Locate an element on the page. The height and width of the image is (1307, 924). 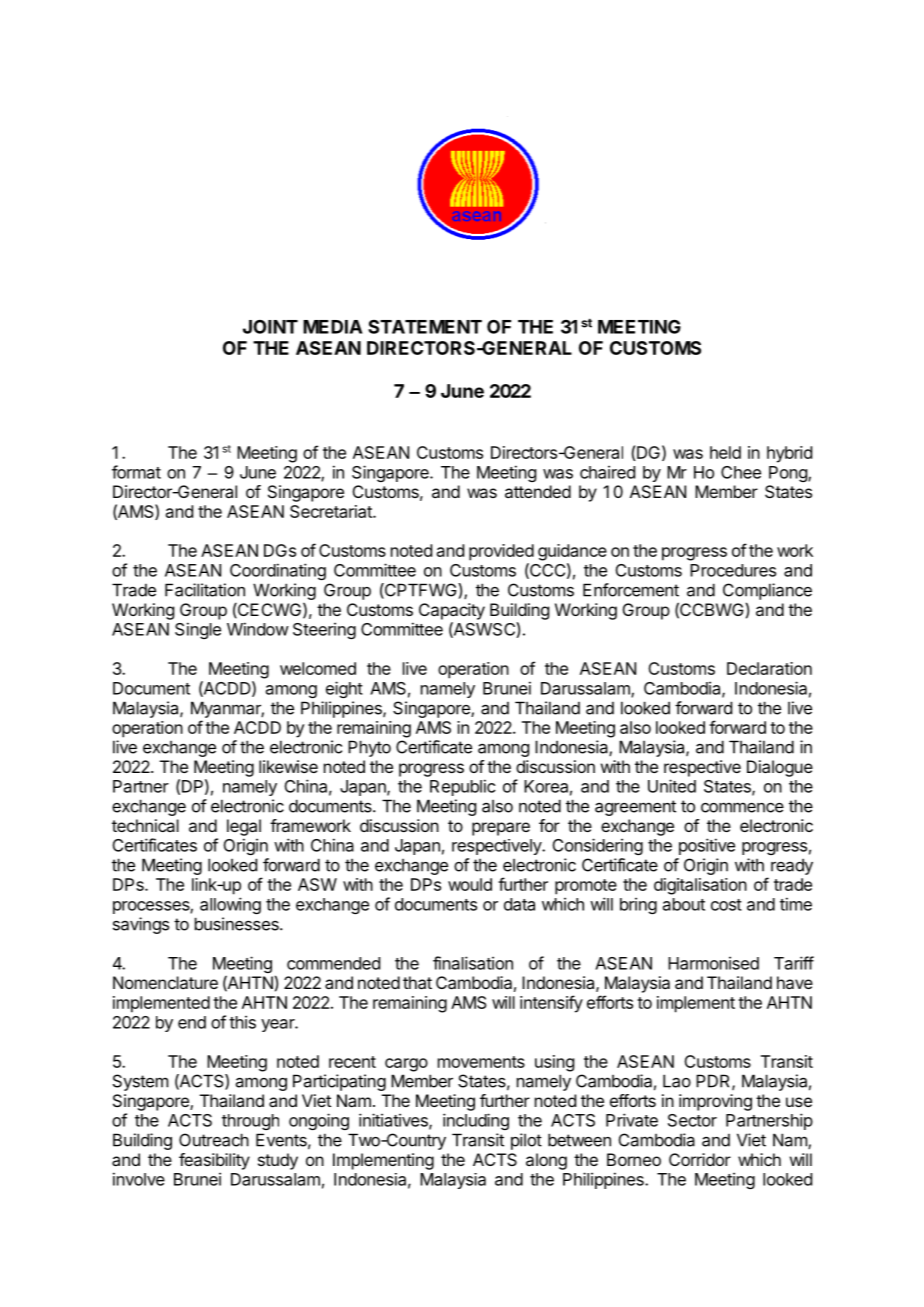
including is located at coordinates (476, 1121).
